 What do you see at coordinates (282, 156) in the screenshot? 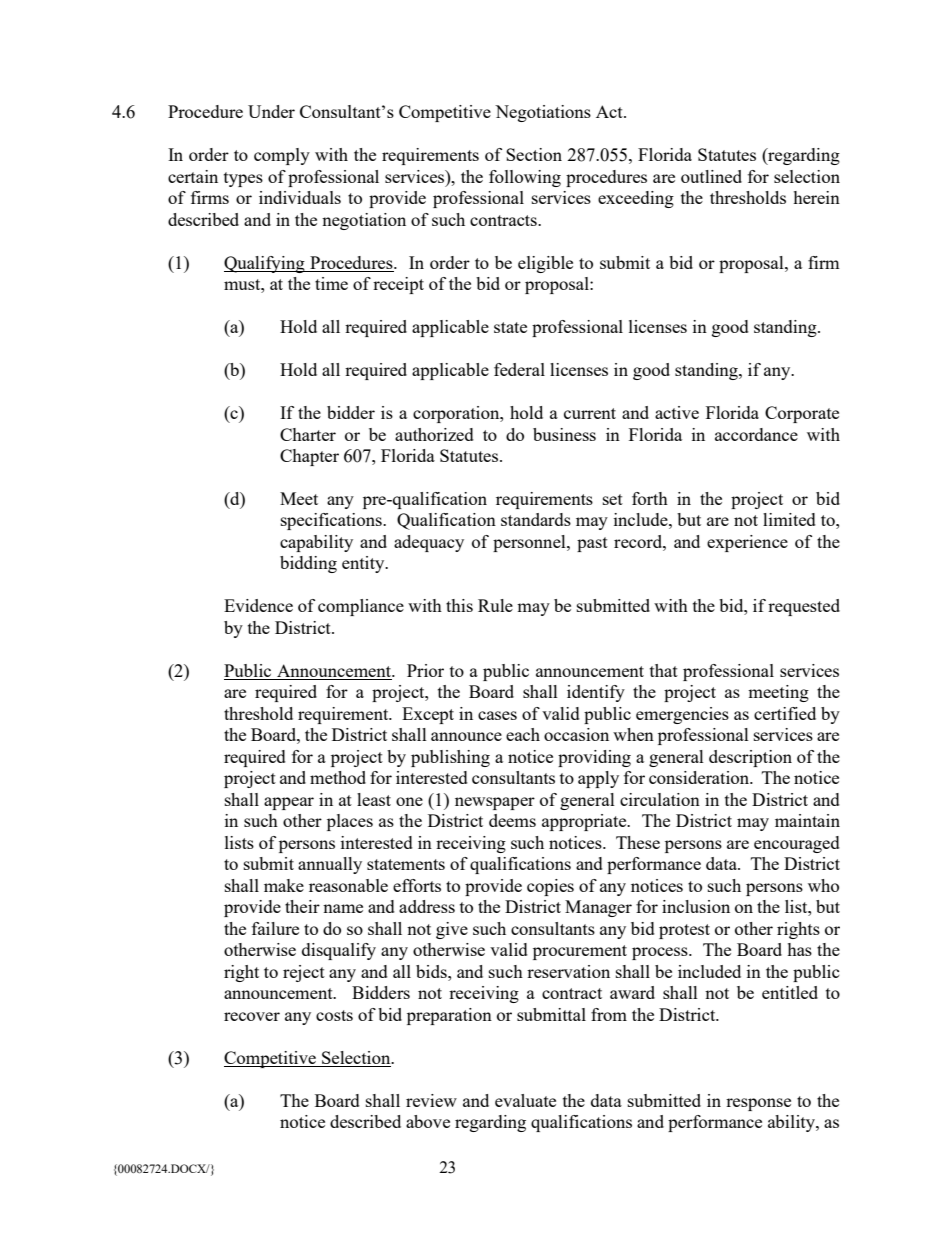
I see `comply` at bounding box center [282, 156].
